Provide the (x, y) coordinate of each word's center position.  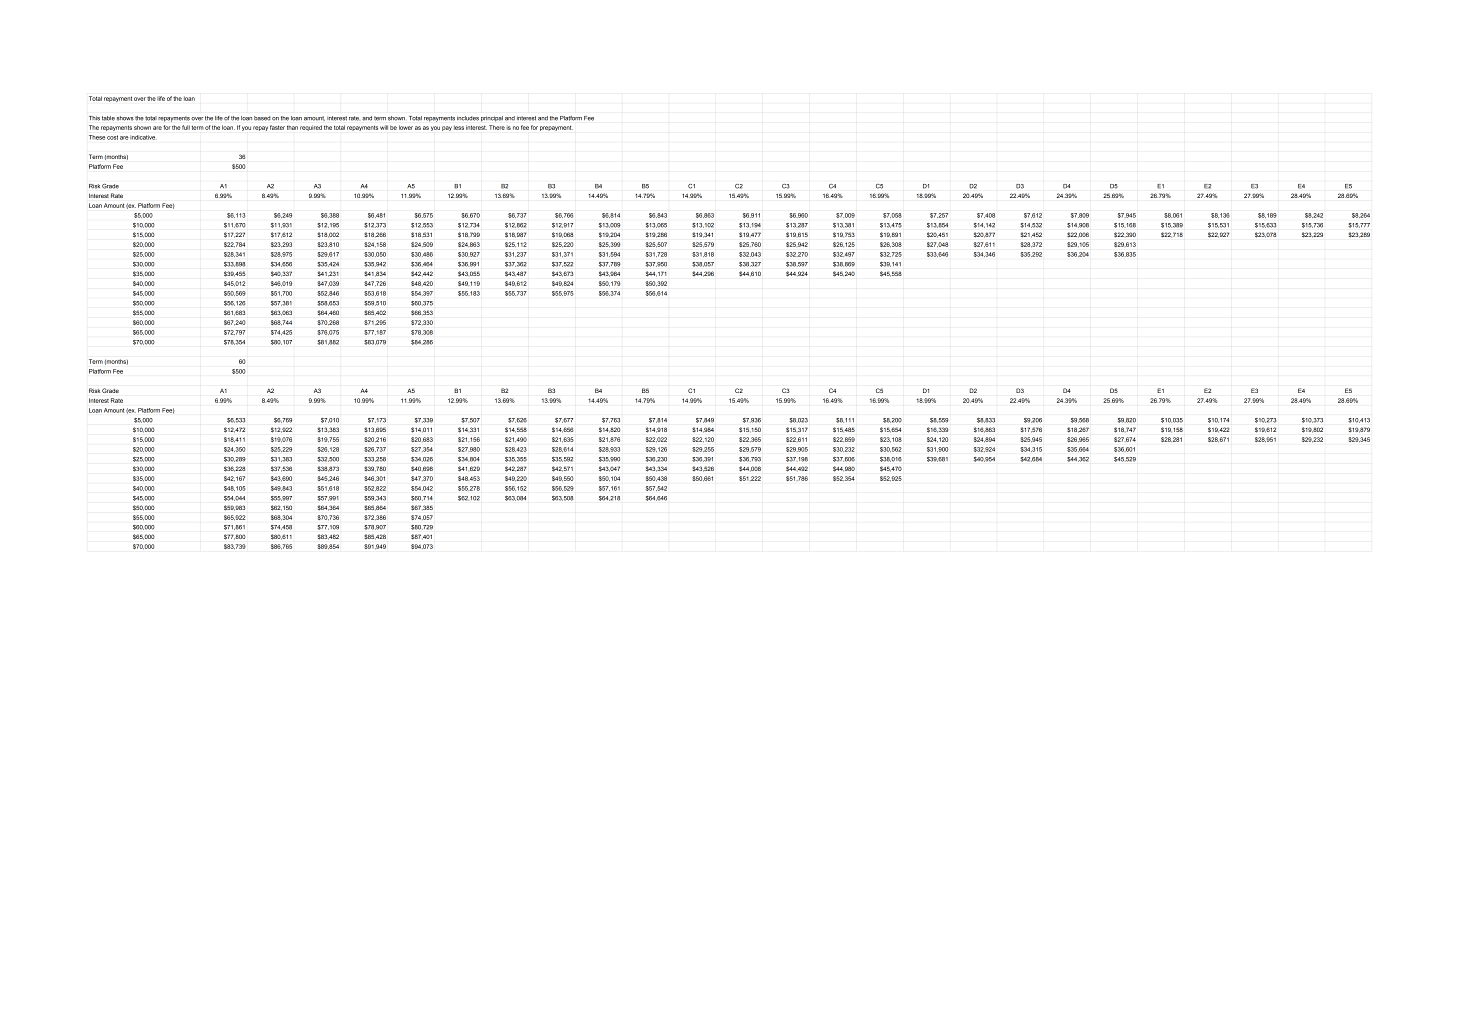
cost (112, 137)
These (97, 137)
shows (125, 118)
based (262, 118)
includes (468, 118)
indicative (143, 137)
